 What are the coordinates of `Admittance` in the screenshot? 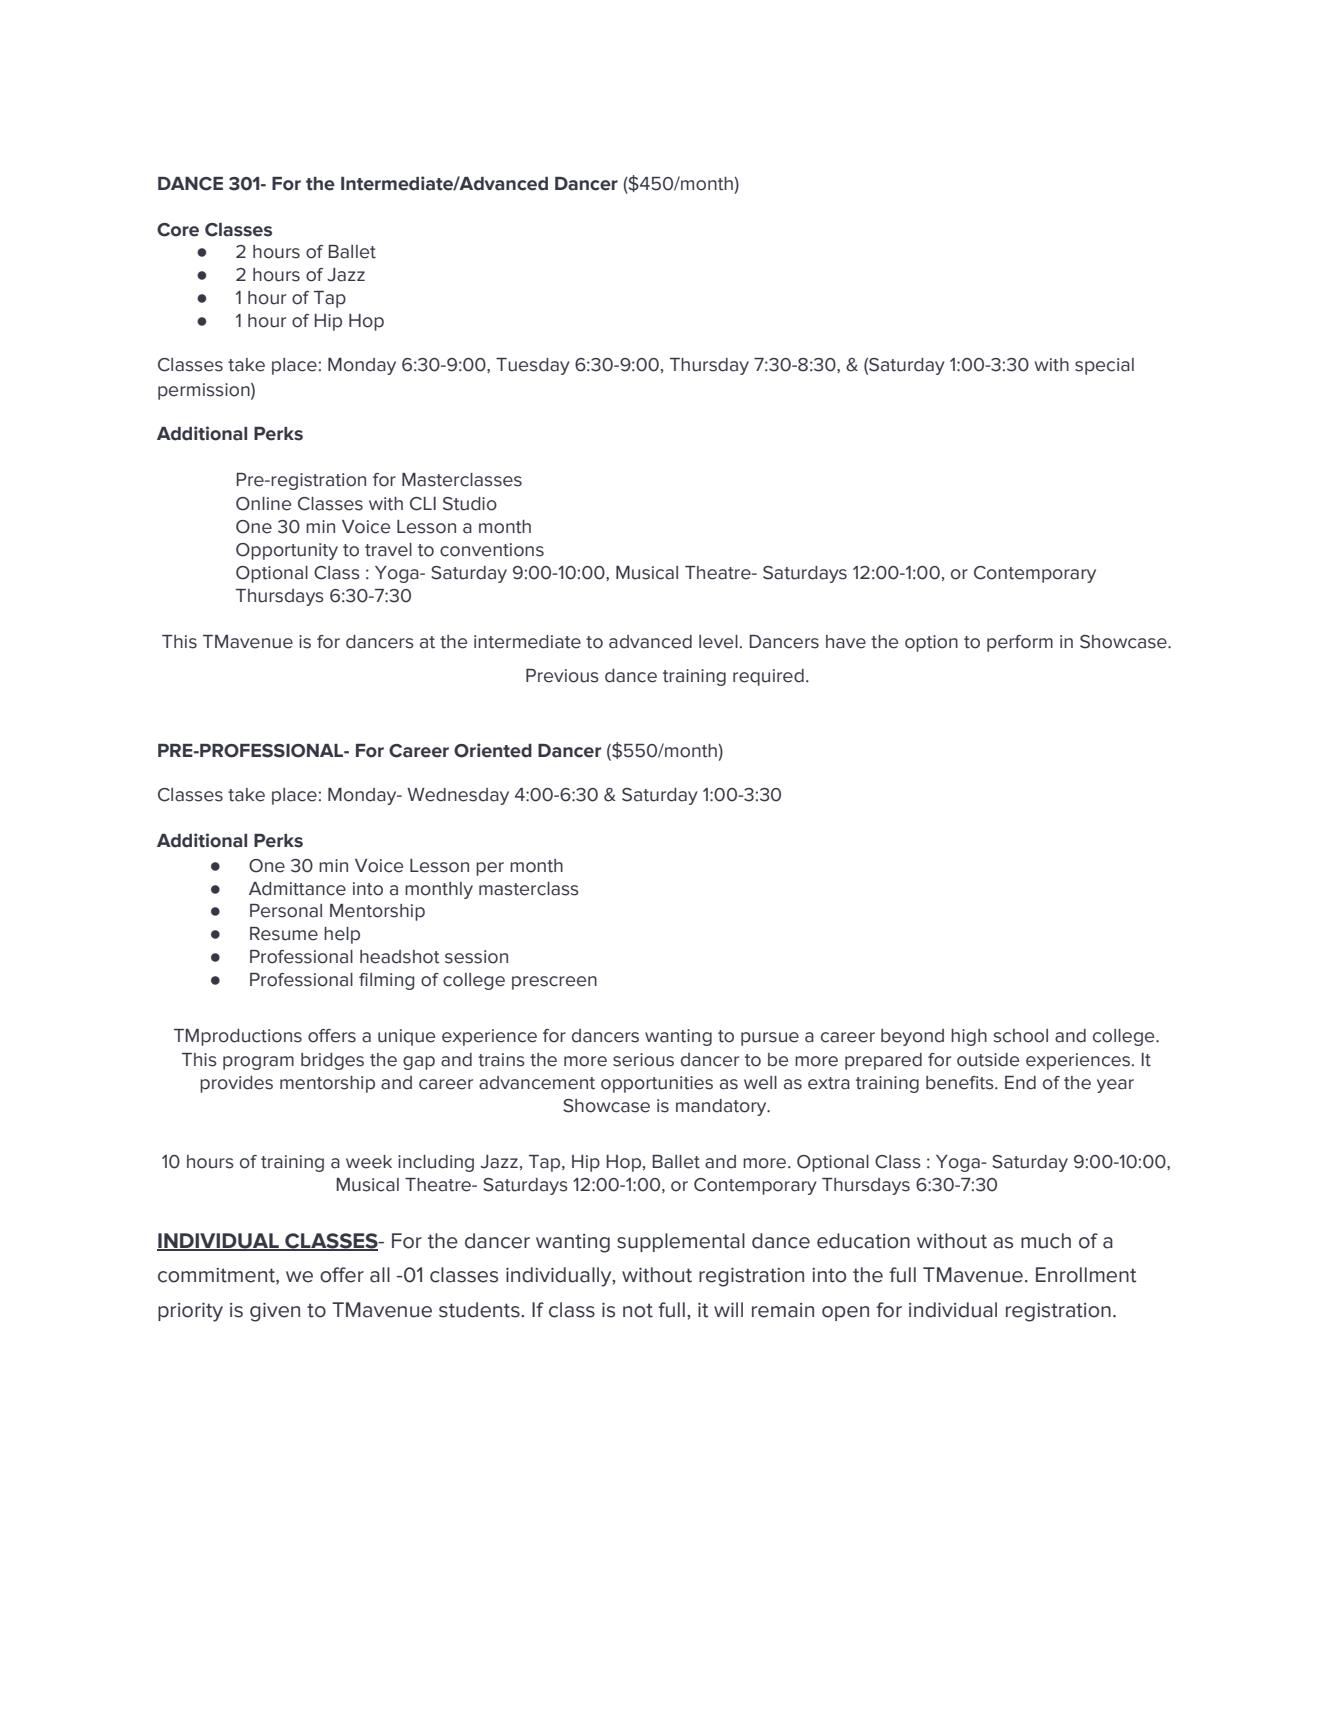 It's located at (297, 889).
